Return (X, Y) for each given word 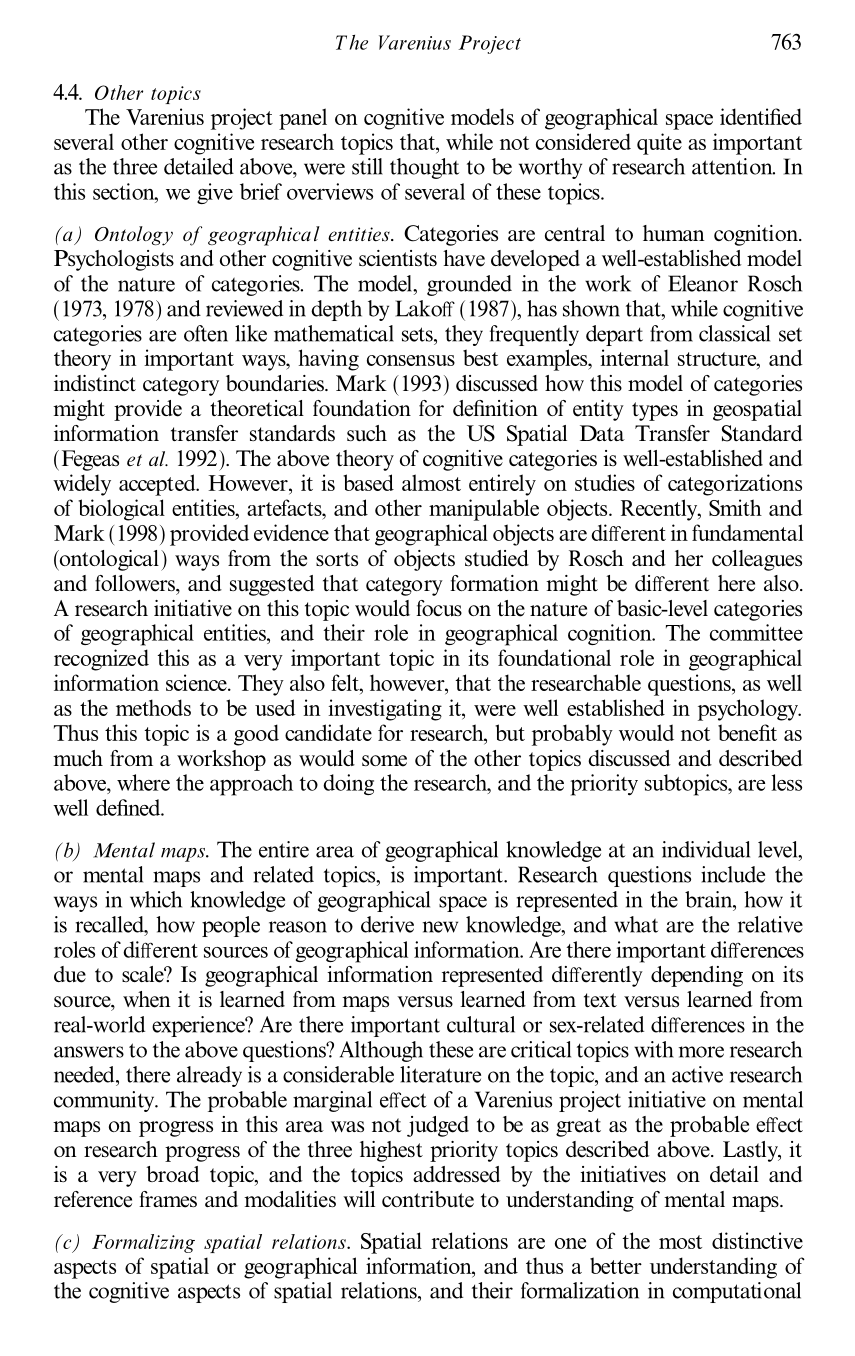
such (367, 433)
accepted (158, 485)
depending (697, 976)
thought (424, 168)
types (655, 411)
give (215, 193)
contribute (428, 1199)
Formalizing (143, 1243)
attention (733, 166)
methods (153, 707)
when (147, 999)
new (440, 927)
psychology (749, 710)
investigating (385, 710)
